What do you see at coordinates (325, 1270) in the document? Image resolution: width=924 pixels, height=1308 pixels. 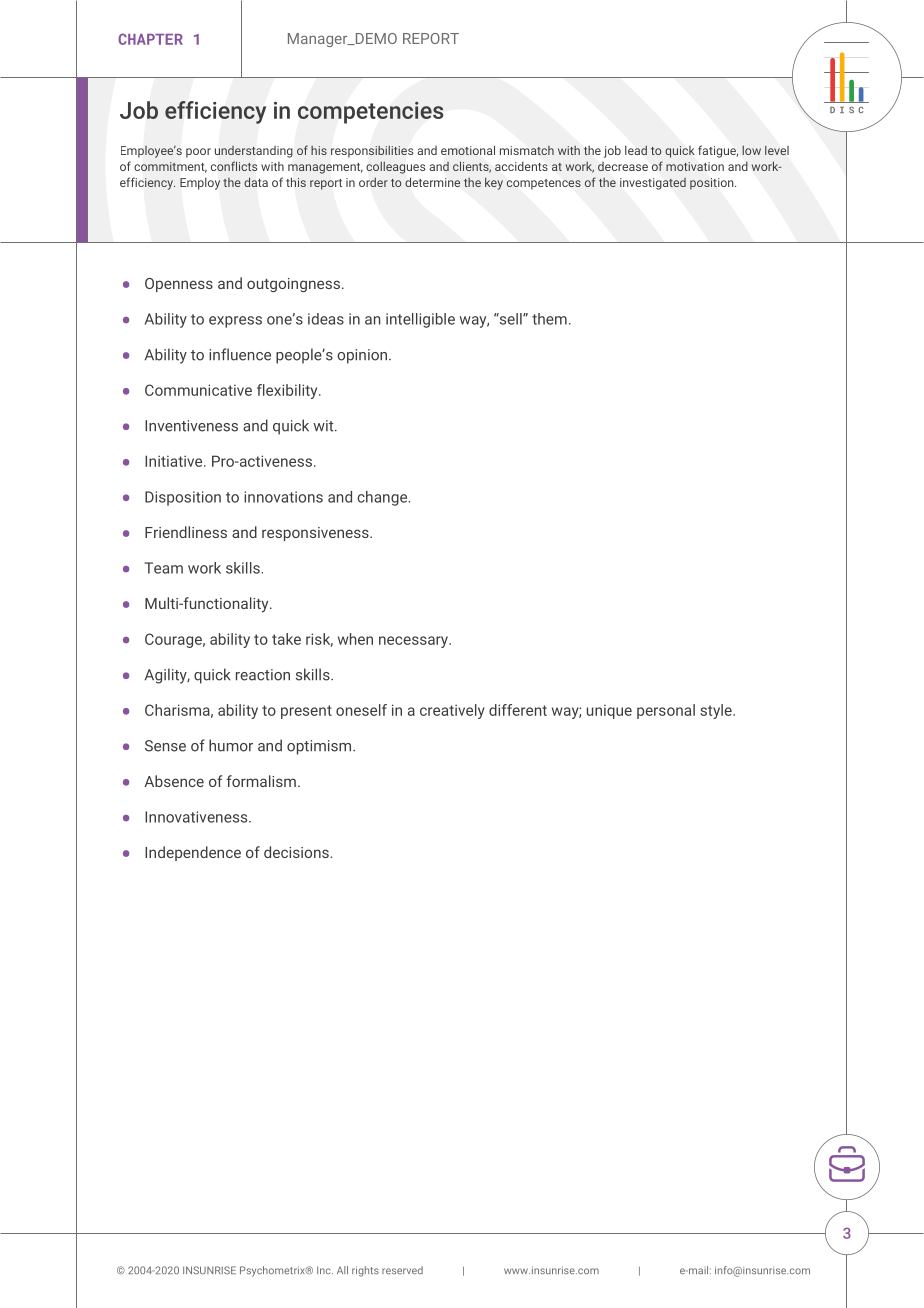 I see `Inc` at bounding box center [325, 1270].
